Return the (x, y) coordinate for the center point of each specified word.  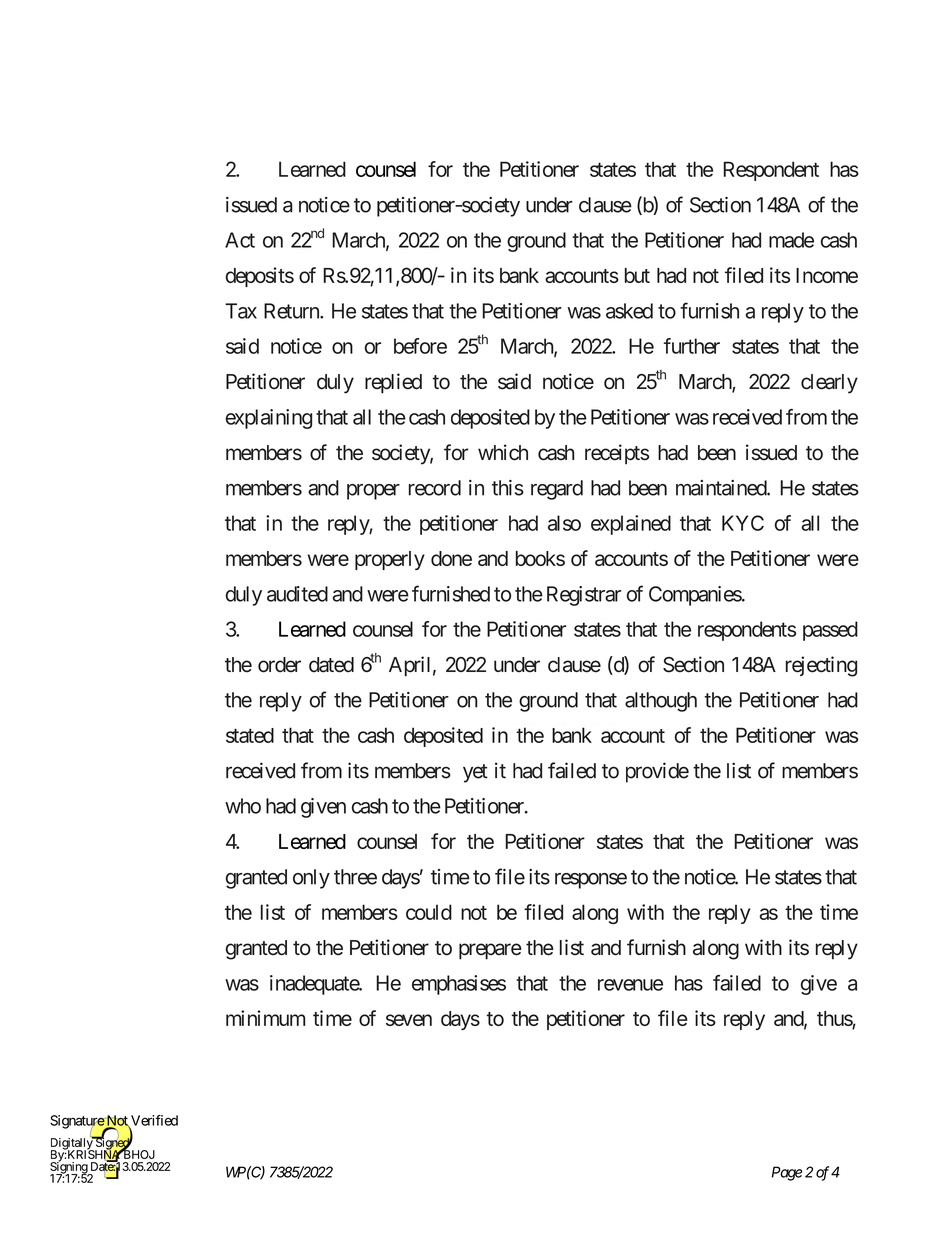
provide (657, 772)
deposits (260, 277)
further (692, 346)
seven (409, 1020)
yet (475, 773)
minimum (265, 1018)
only (311, 879)
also (564, 523)
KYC (743, 523)
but (637, 275)
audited (297, 594)
